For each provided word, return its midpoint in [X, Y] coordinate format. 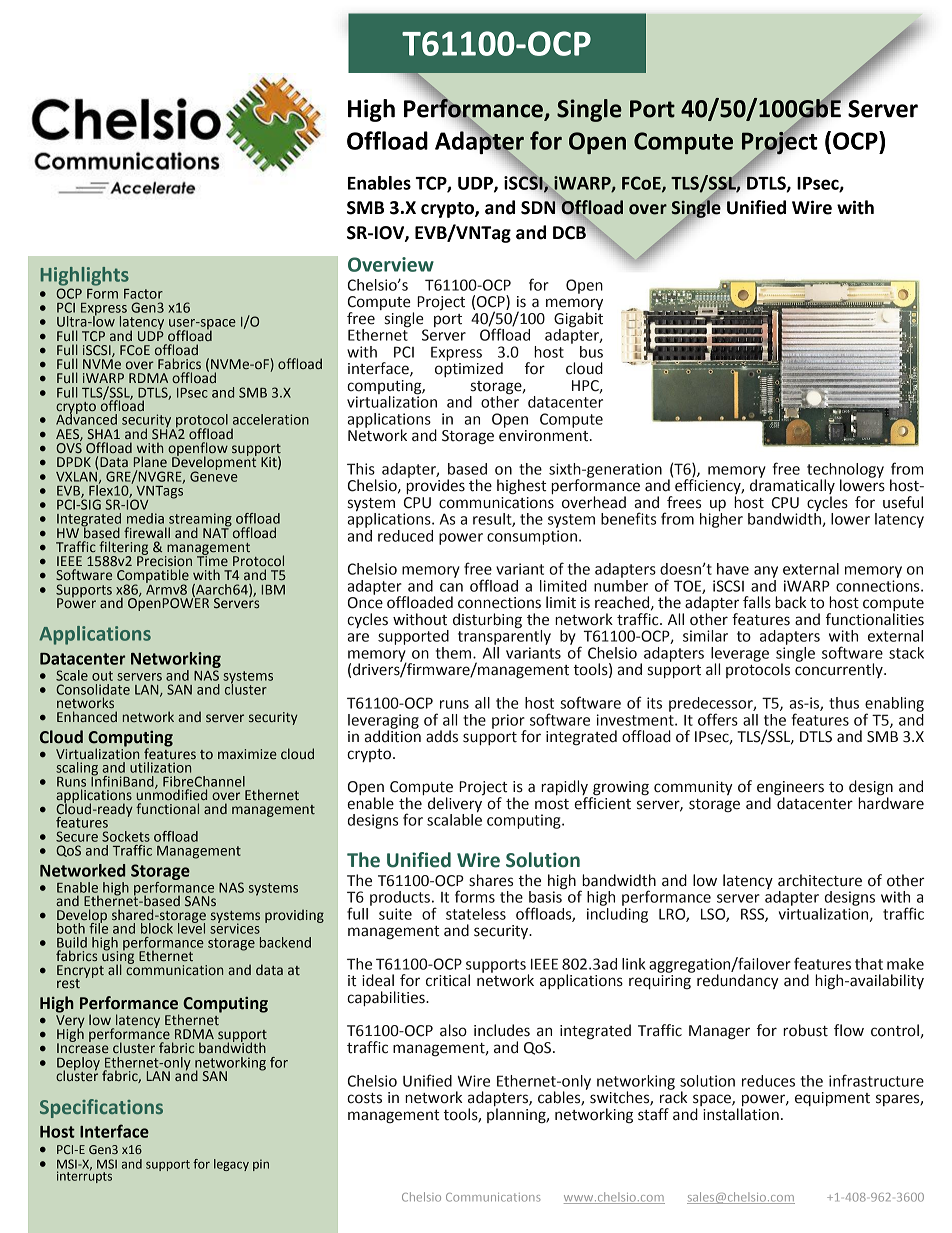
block [158, 927]
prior [509, 722]
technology [845, 471]
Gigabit [578, 320]
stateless [476, 914]
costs [364, 1098]
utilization [160, 767]
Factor [143, 294]
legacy [231, 1165]
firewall [147, 533]
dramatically [792, 487]
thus [844, 703]
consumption [532, 537]
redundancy [738, 981]
